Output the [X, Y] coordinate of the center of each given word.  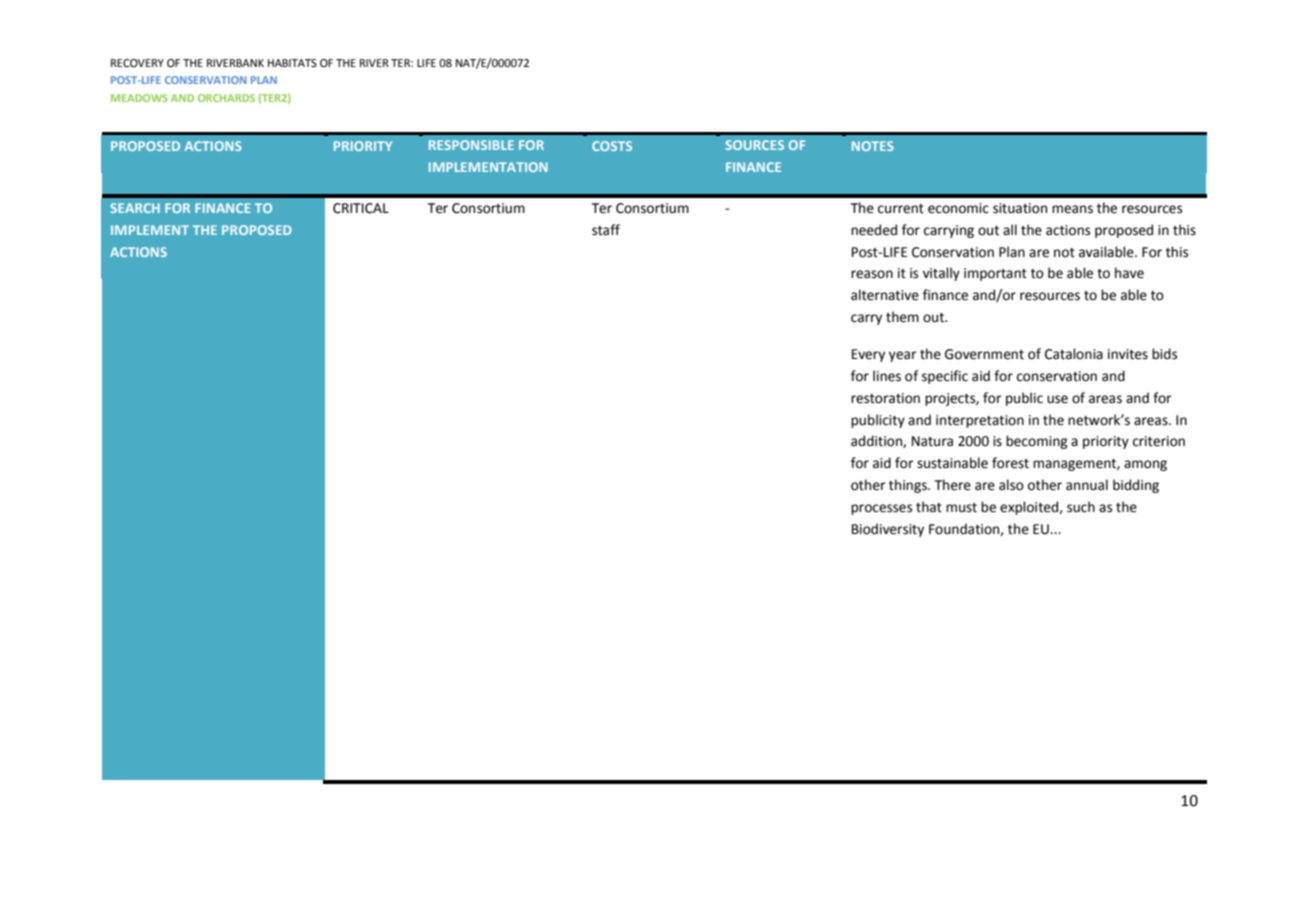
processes [881, 509]
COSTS [612, 146]
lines [887, 376]
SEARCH [135, 208]
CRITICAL [361, 208]
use [1057, 399]
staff [606, 230]
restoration [885, 398]
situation [1020, 208]
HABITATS [292, 63]
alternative [885, 295]
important [995, 274]
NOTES [873, 146]
